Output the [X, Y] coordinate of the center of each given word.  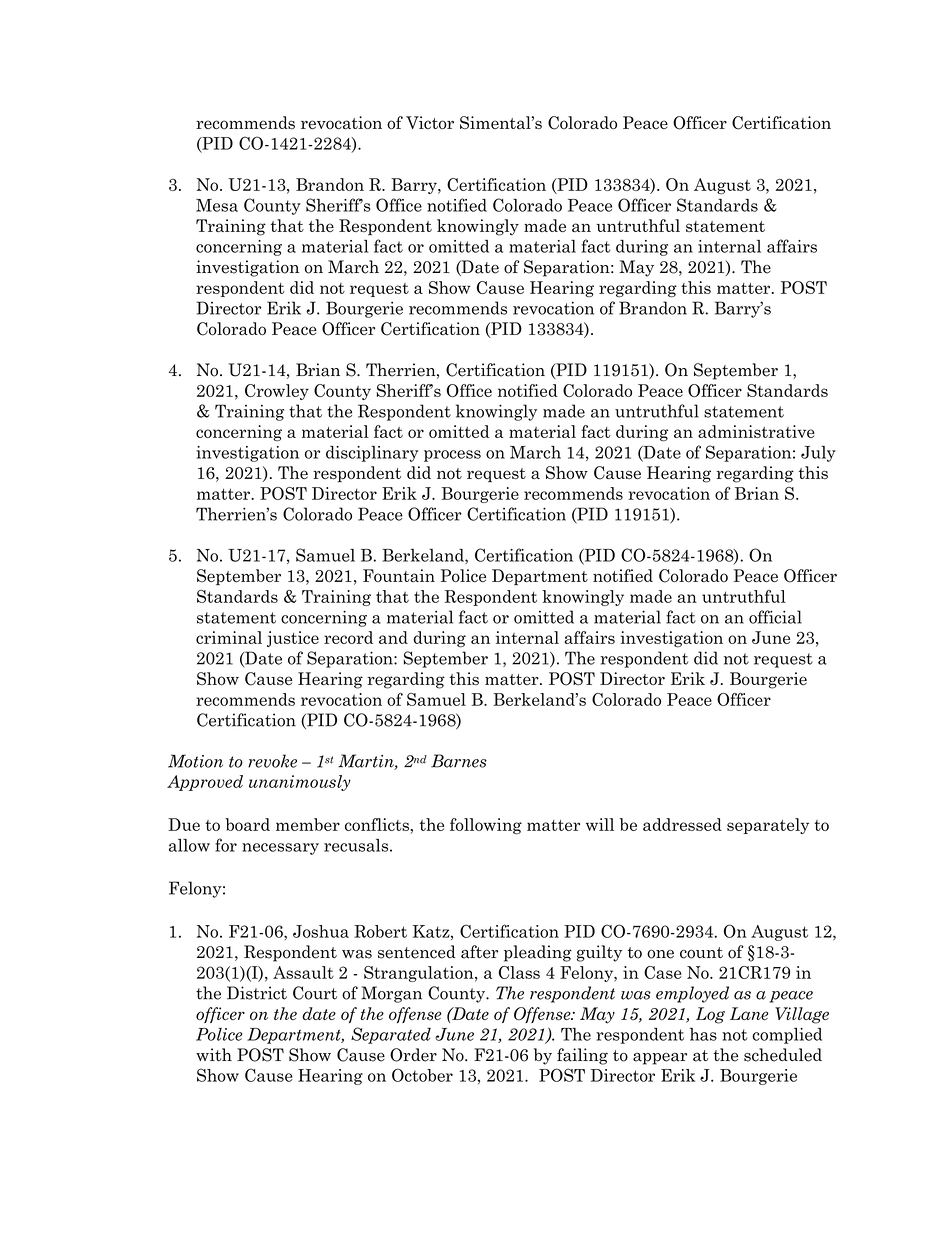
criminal [229, 637]
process [452, 456]
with [214, 1054]
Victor [430, 123]
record [348, 637]
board [247, 824]
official [775, 617]
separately [768, 826]
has [703, 1034]
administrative [756, 431]
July [818, 454]
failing [582, 1056]
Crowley [277, 392]
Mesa [217, 205]
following [486, 826]
